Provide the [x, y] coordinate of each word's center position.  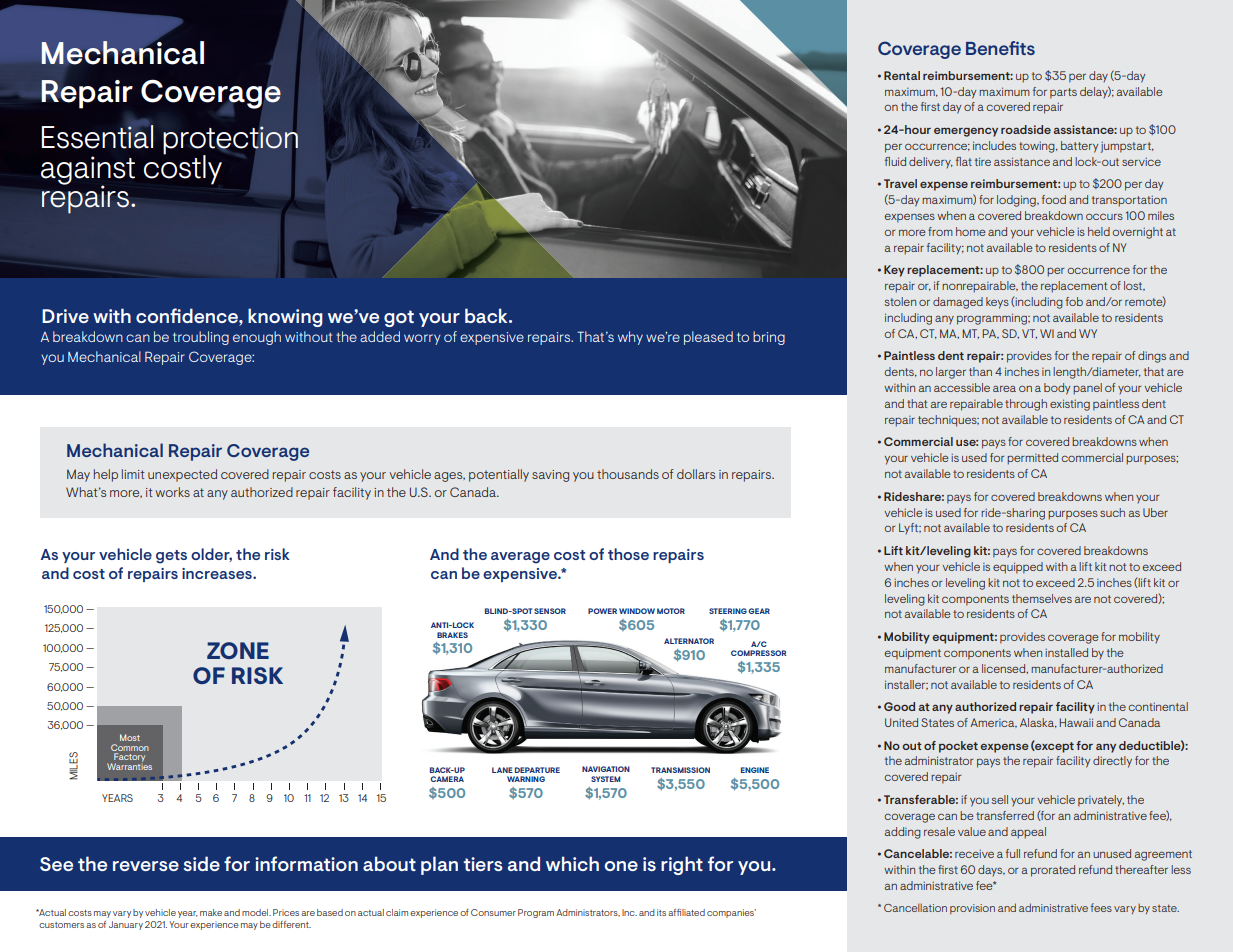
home [971, 231]
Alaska [1038, 723]
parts [1063, 93]
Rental [902, 75]
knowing [285, 317]
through [1026, 405]
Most [130, 737]
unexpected [182, 475]
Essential [97, 136]
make [211, 912]
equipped [1018, 568]
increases [218, 573]
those [628, 554]
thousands [628, 474]
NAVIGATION [606, 769]
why [630, 338]
